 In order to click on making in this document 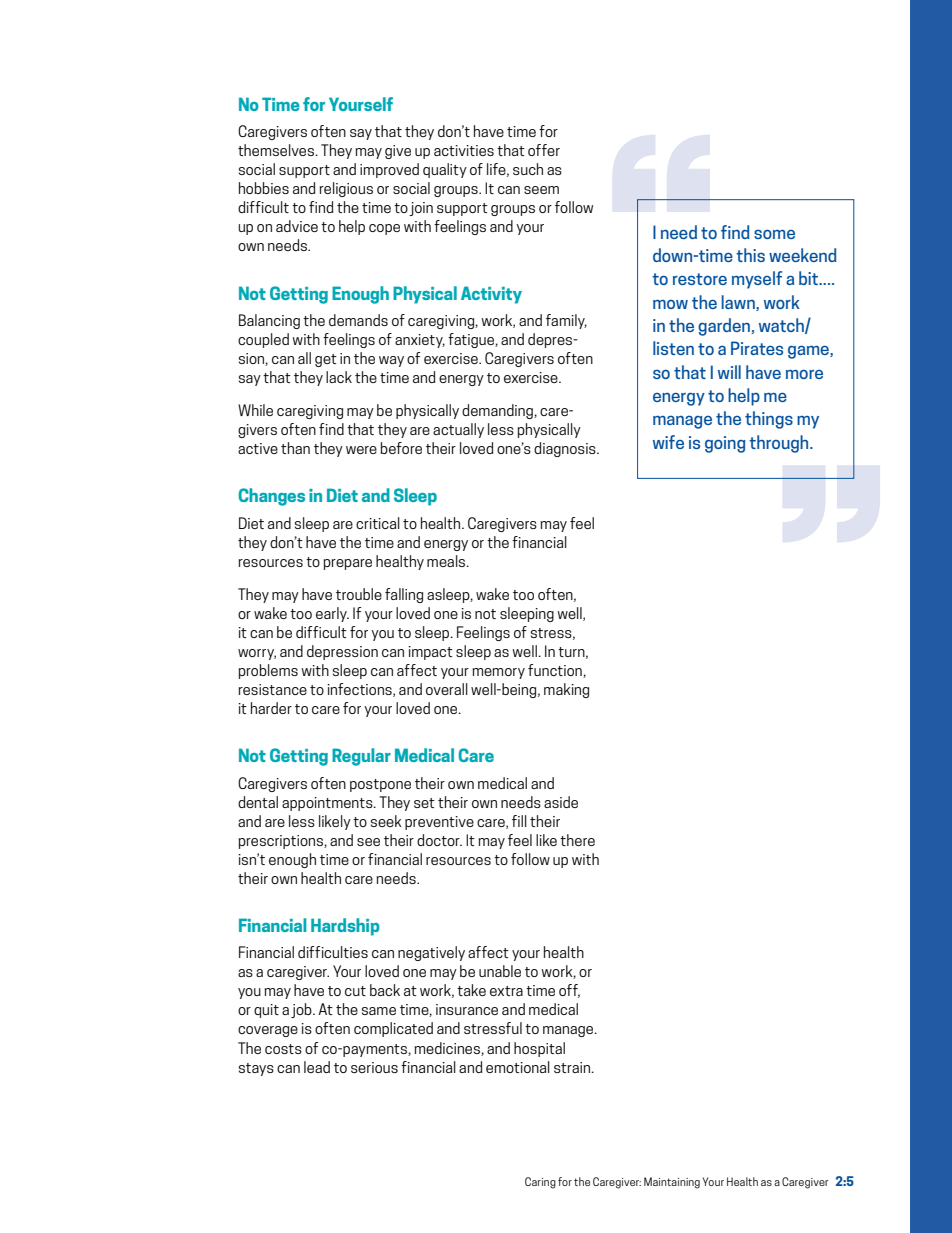, I will do `click(566, 690)`.
